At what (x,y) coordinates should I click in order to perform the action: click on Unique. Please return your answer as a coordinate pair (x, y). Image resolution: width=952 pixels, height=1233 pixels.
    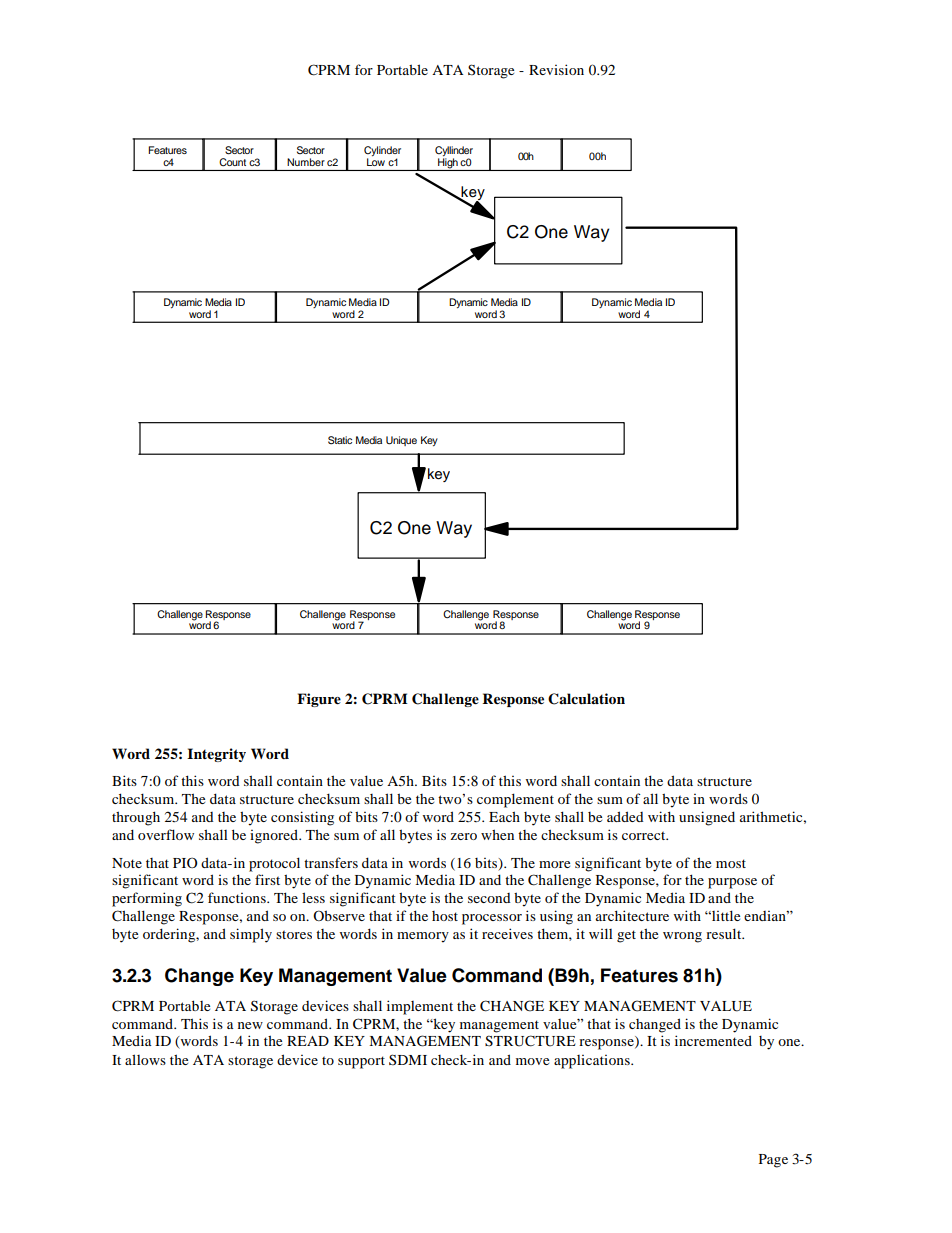
    Looking at the image, I should click on (401, 441).
